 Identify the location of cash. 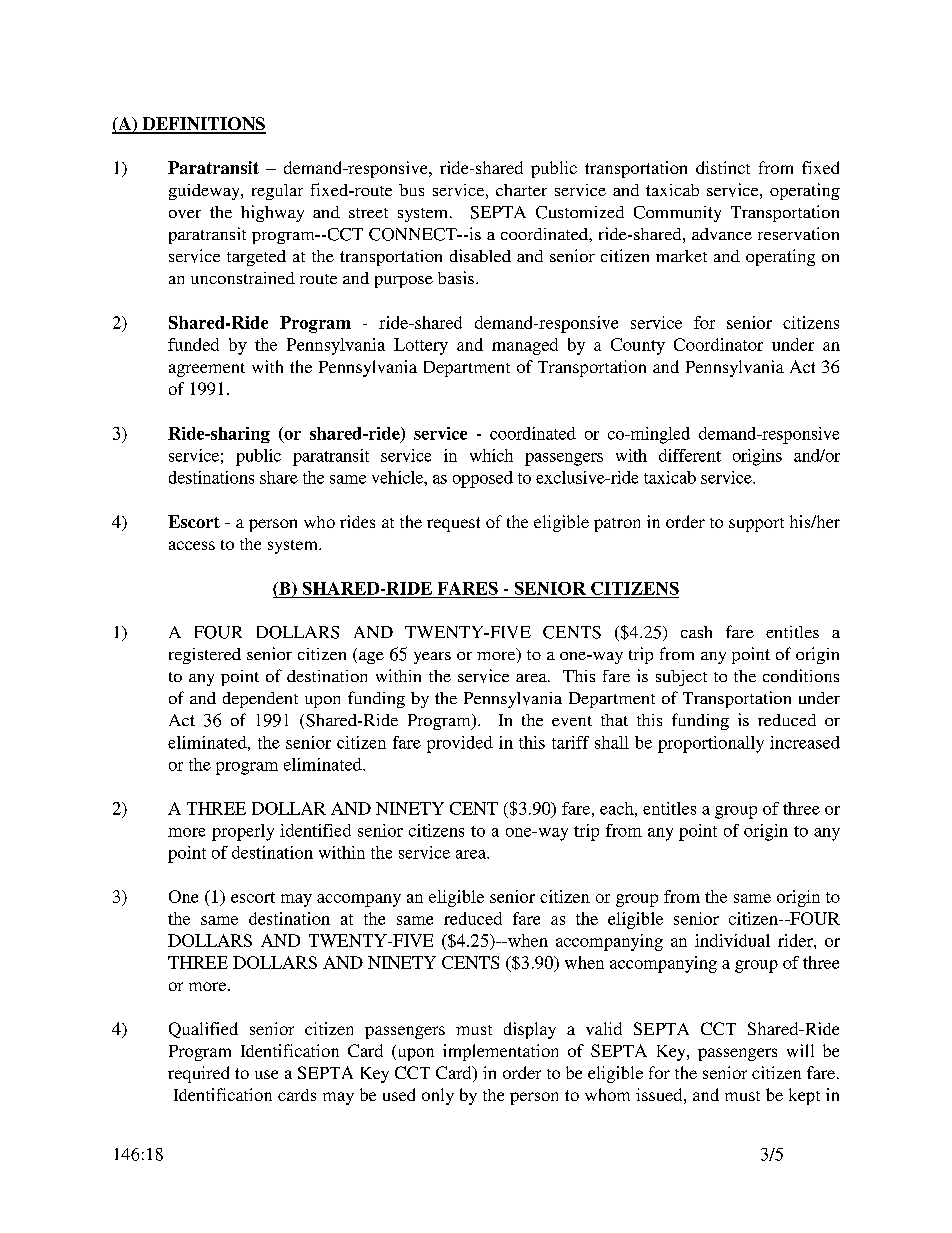
(696, 632).
